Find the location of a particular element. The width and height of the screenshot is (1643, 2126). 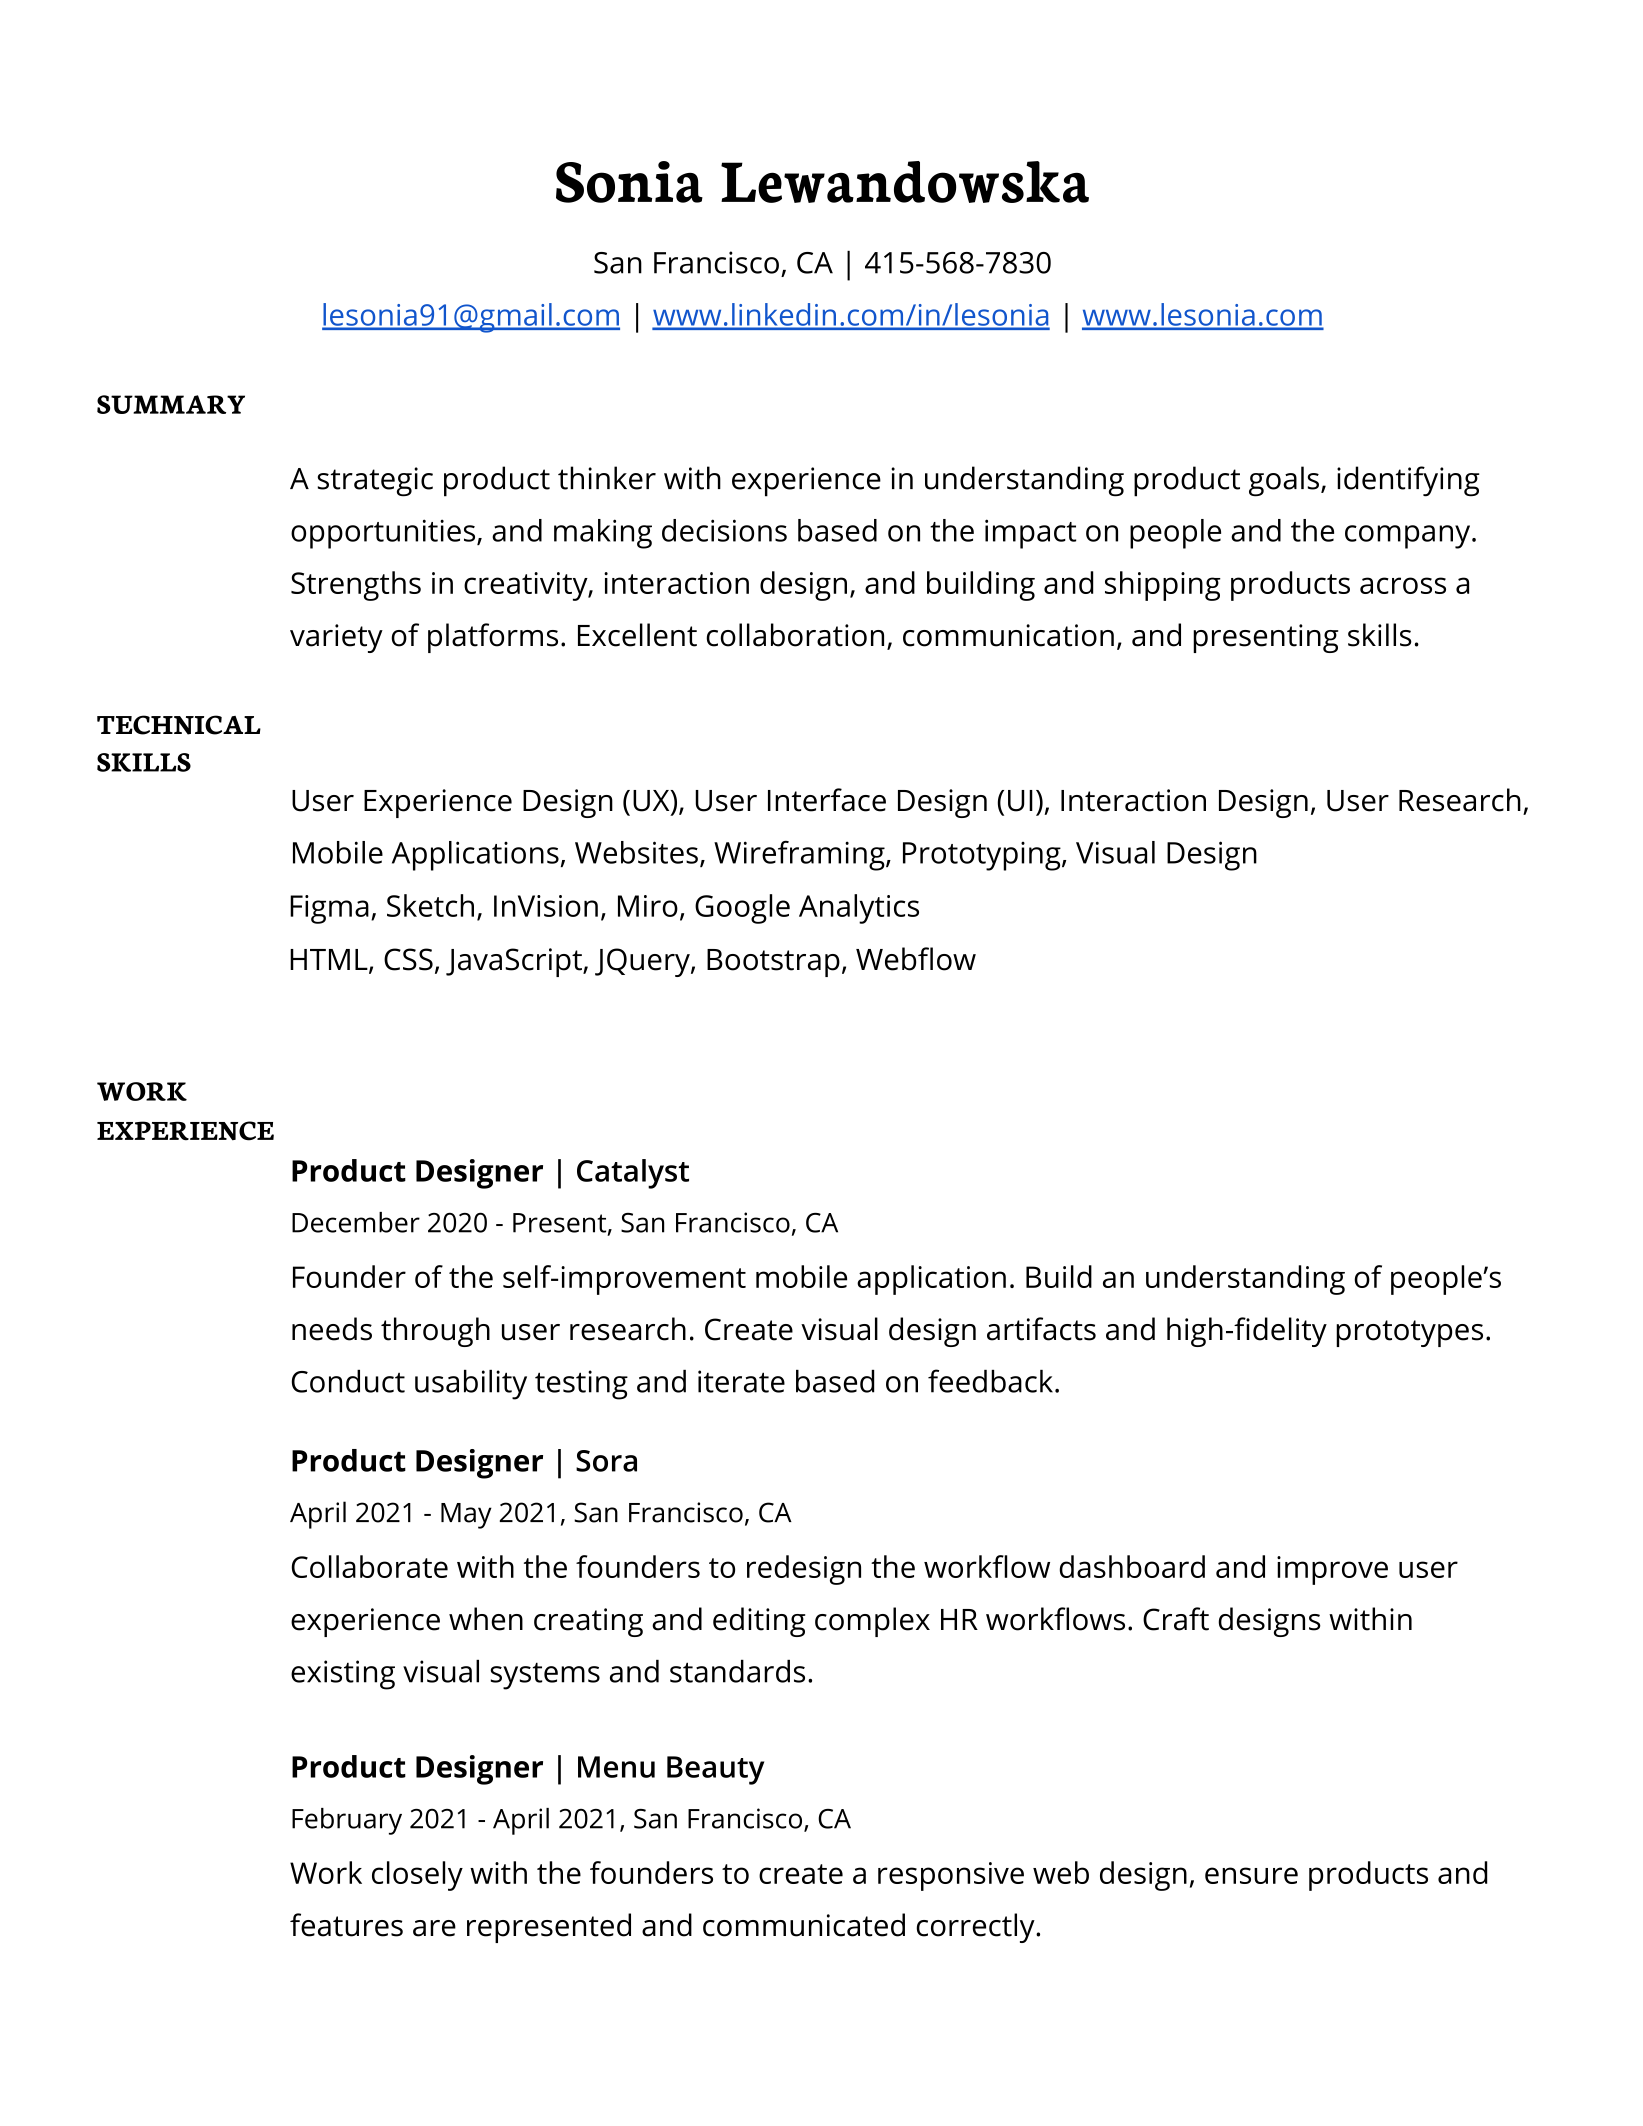

Catalyst is located at coordinates (633, 1174).
